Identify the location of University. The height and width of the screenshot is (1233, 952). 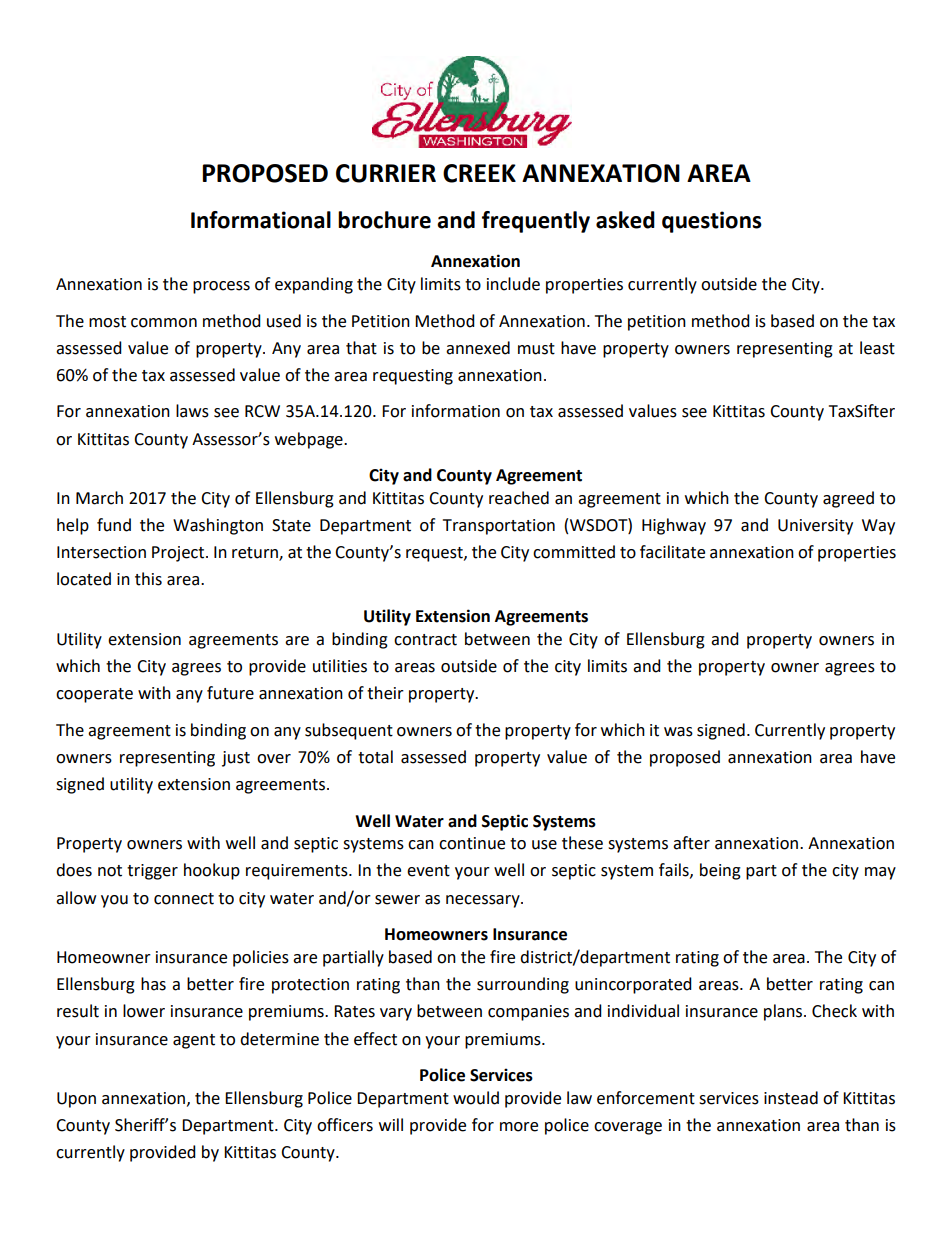
(815, 527).
